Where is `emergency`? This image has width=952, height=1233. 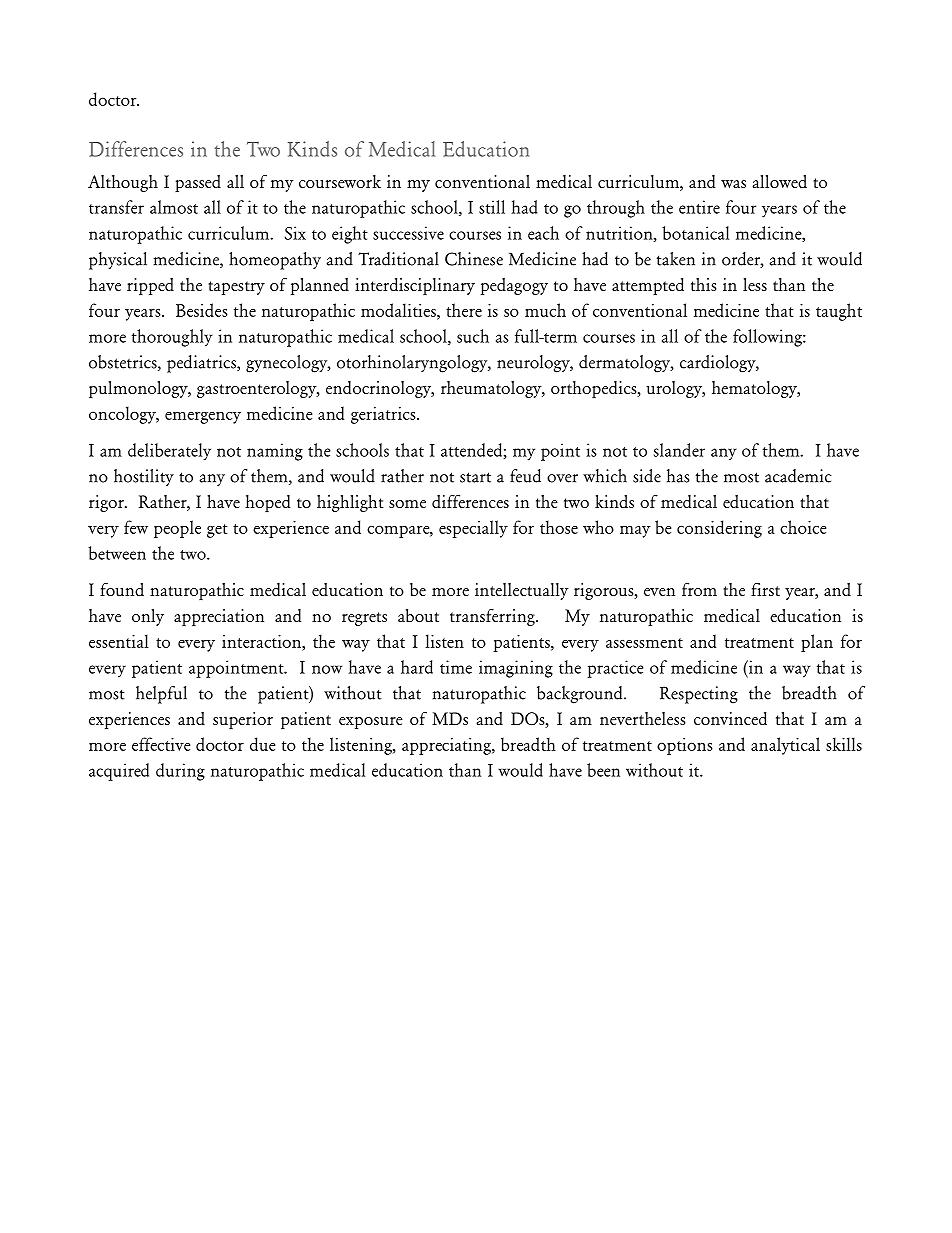 emergency is located at coordinates (203, 418).
